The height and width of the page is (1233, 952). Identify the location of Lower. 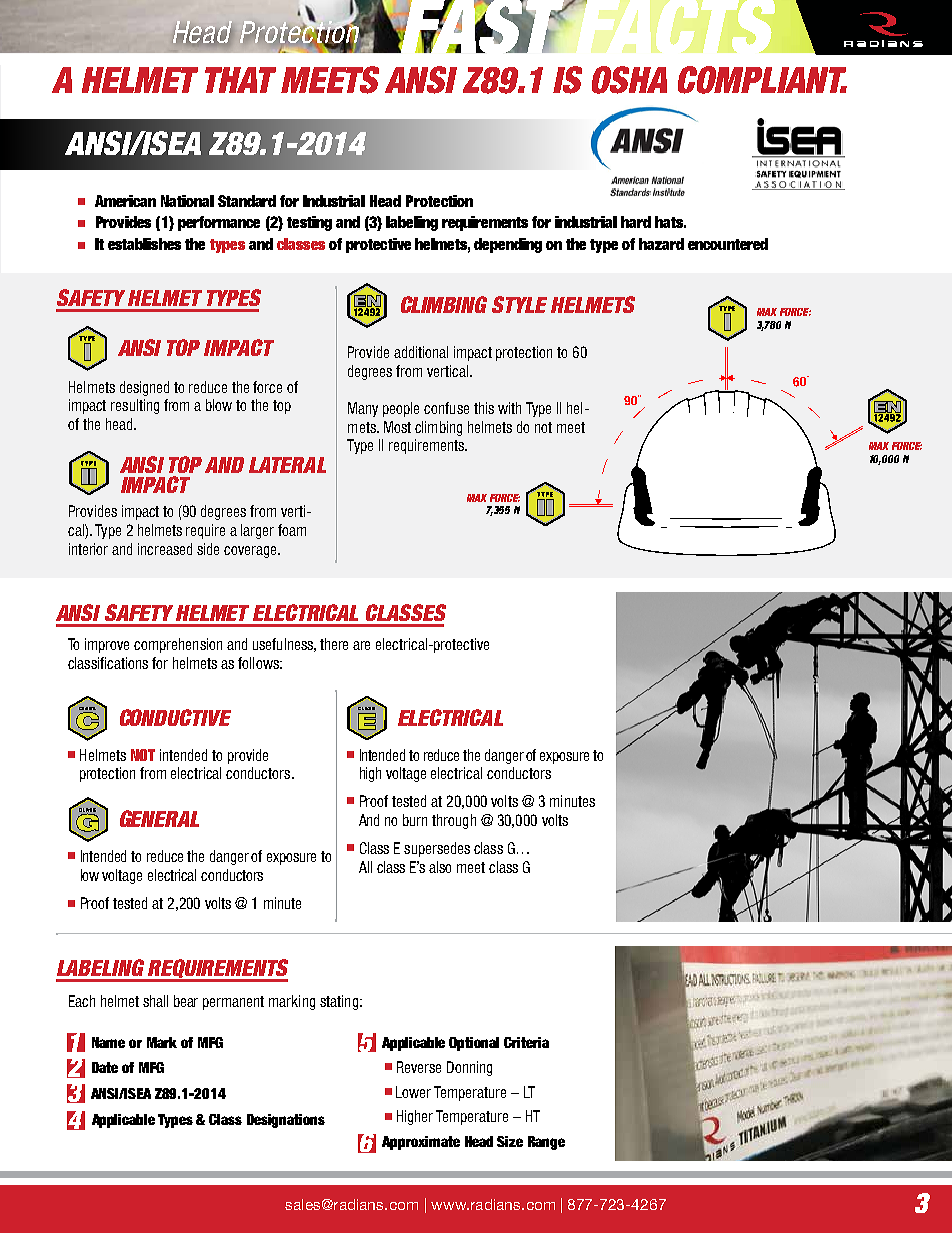
(413, 1092).
